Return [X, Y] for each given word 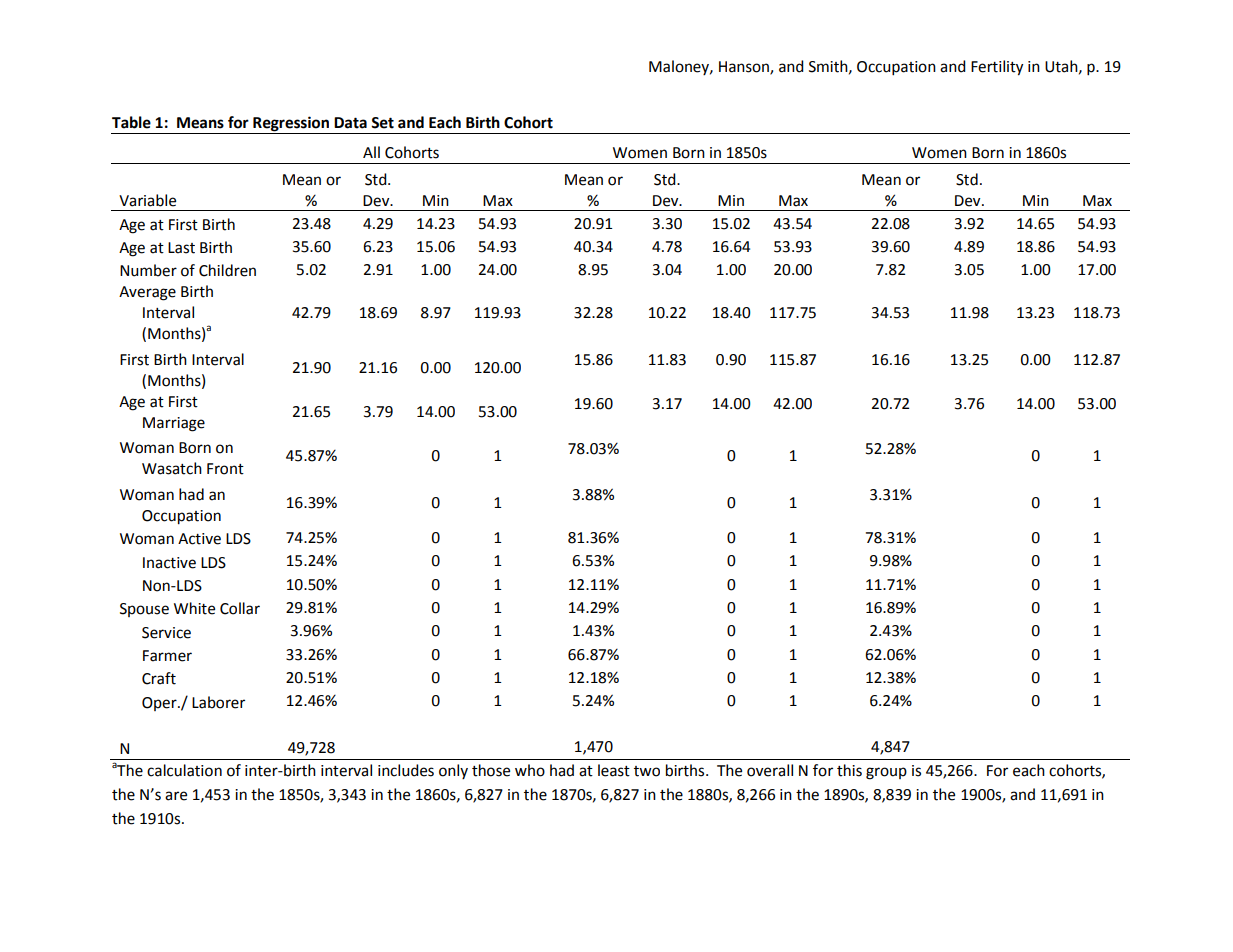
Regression [291, 125]
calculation [184, 770]
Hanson [745, 68]
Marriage [174, 424]
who [530, 770]
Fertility [997, 68]
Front [225, 469]
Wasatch [172, 468]
